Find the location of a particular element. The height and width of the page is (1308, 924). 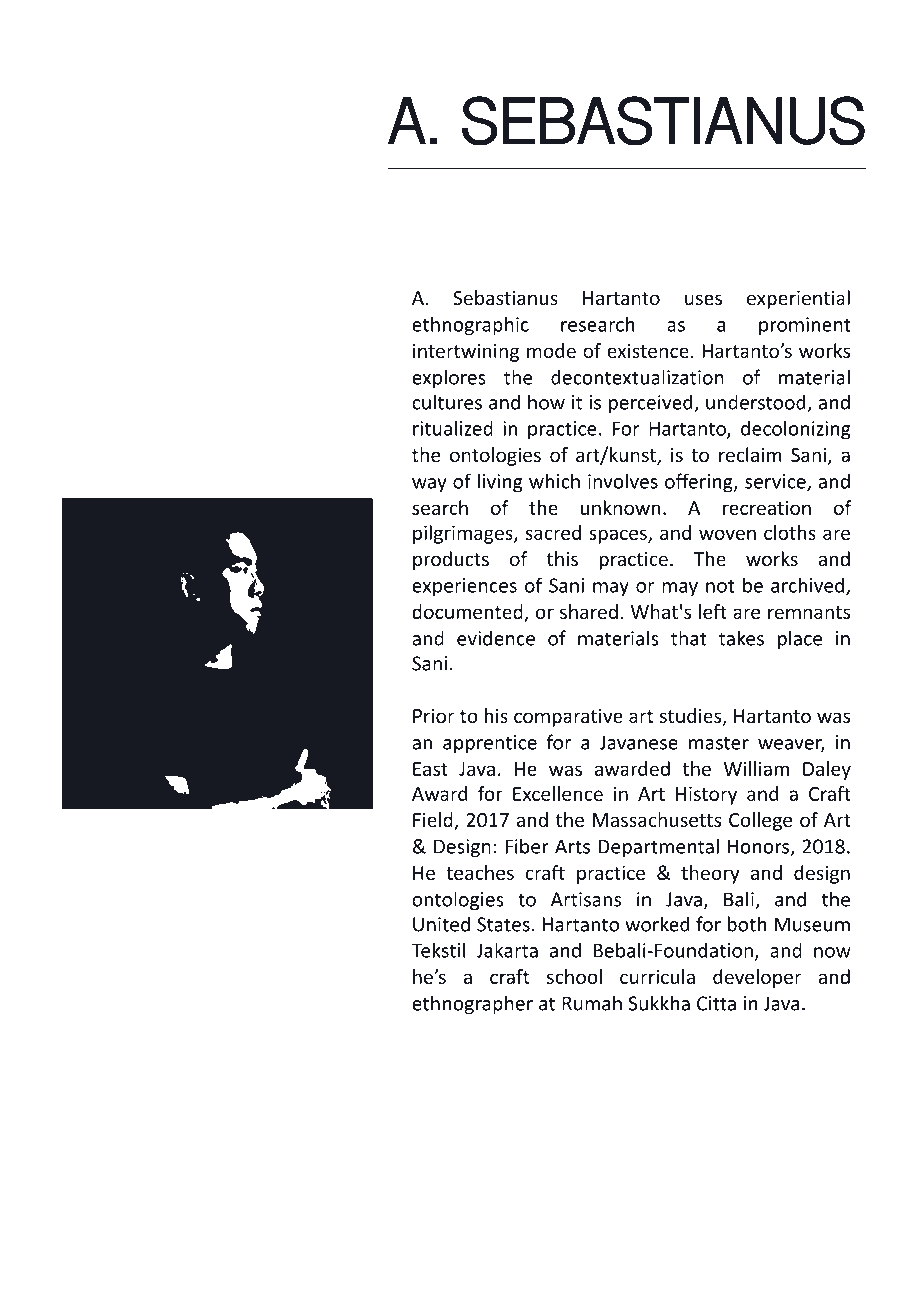

curricula is located at coordinates (657, 976).
